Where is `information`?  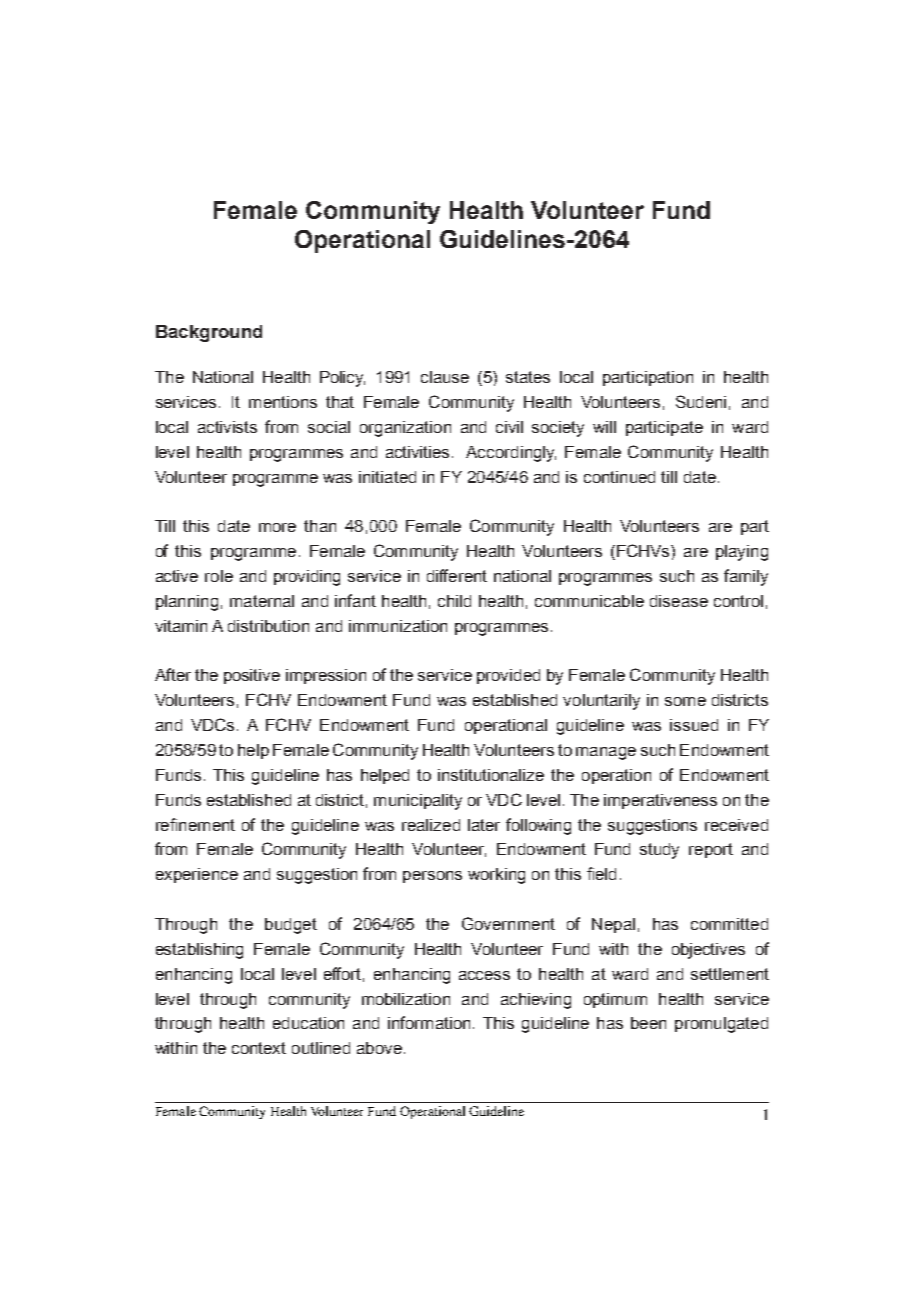
information is located at coordinates (429, 1022).
